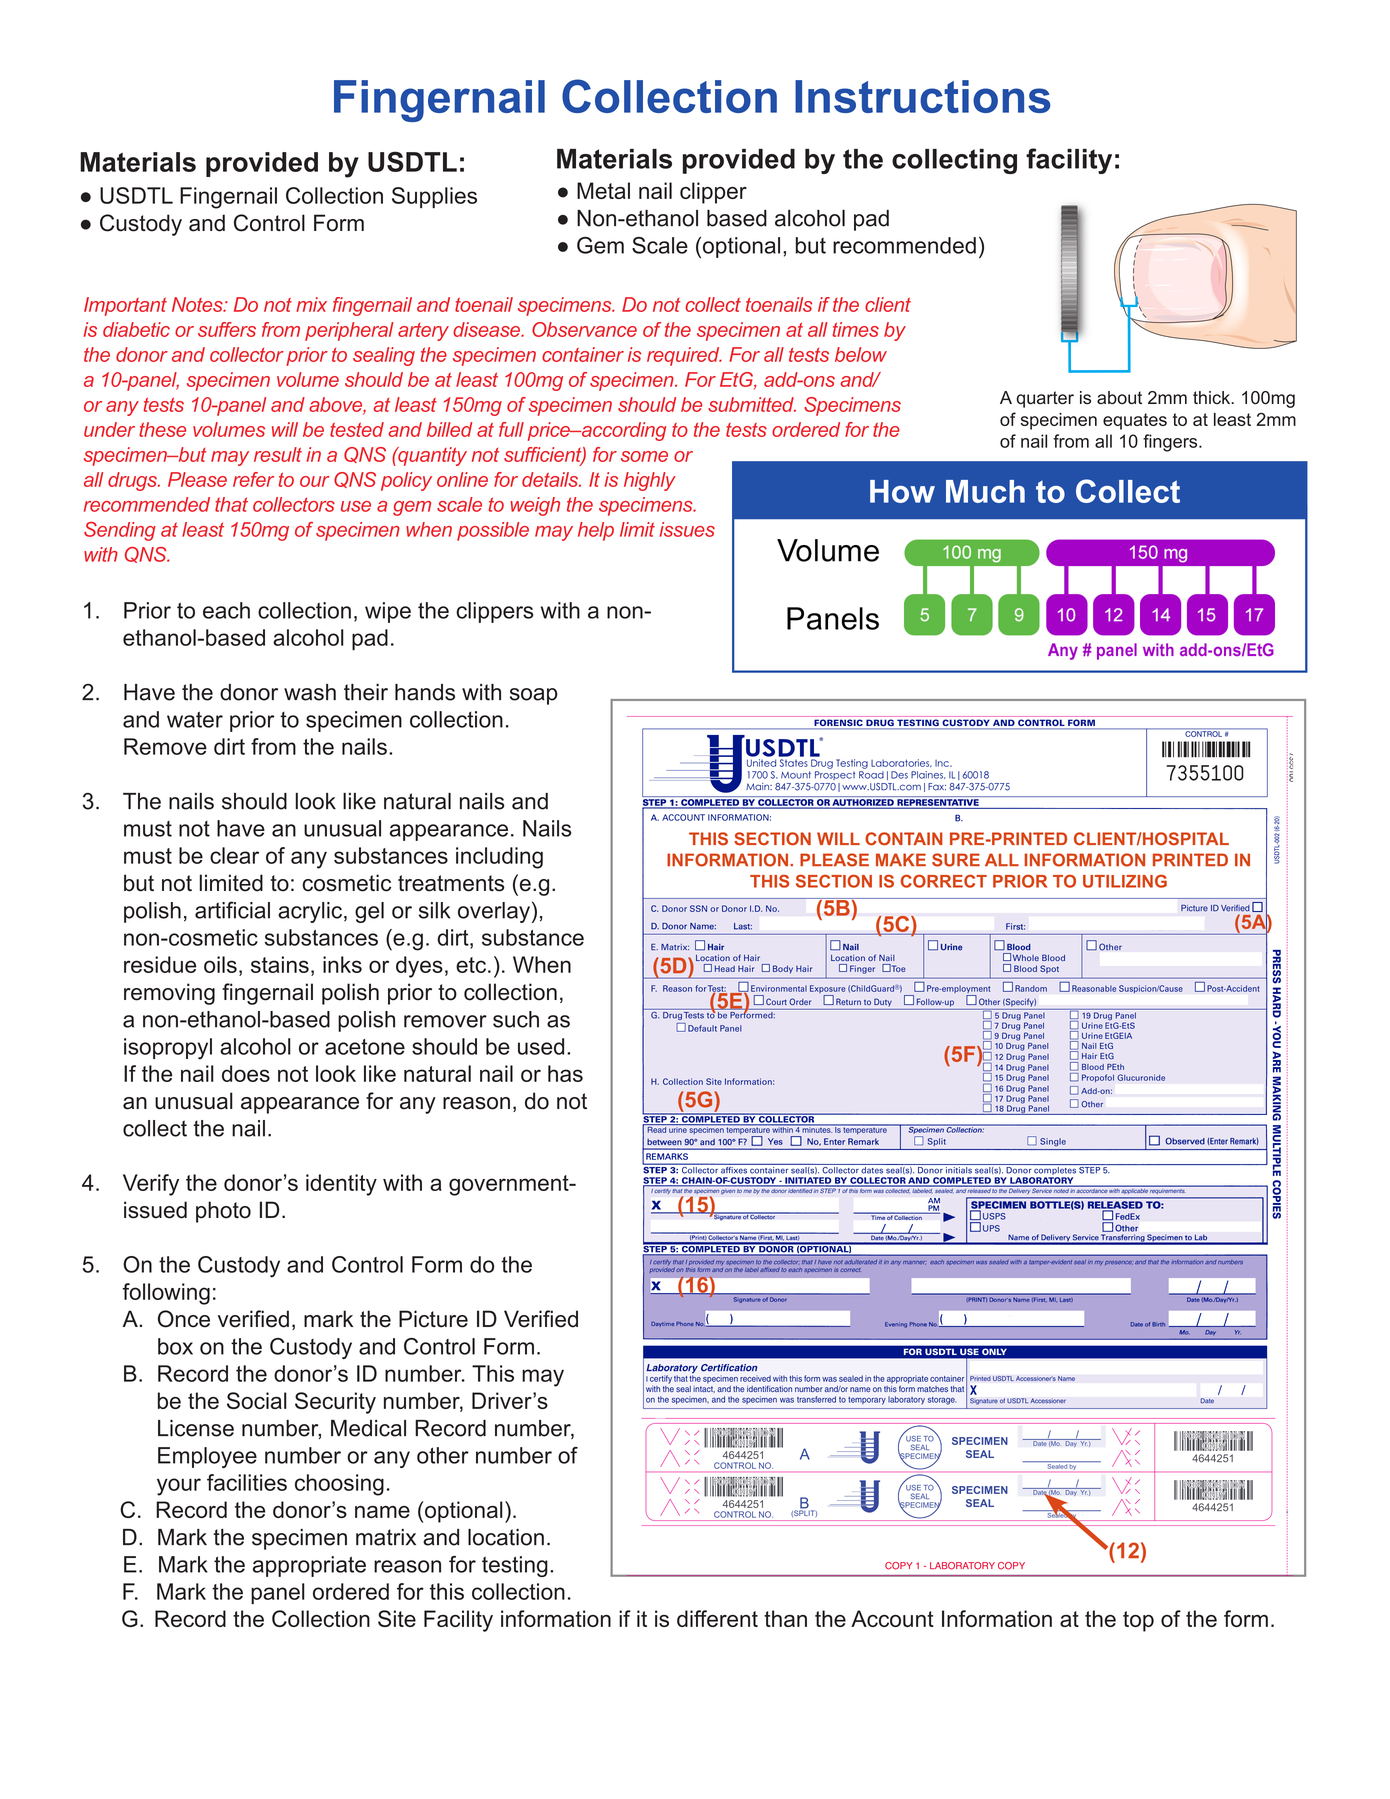 The height and width of the page is (1799, 1390). Describe the element at coordinates (603, 190) in the page. I see `Metal` at that location.
